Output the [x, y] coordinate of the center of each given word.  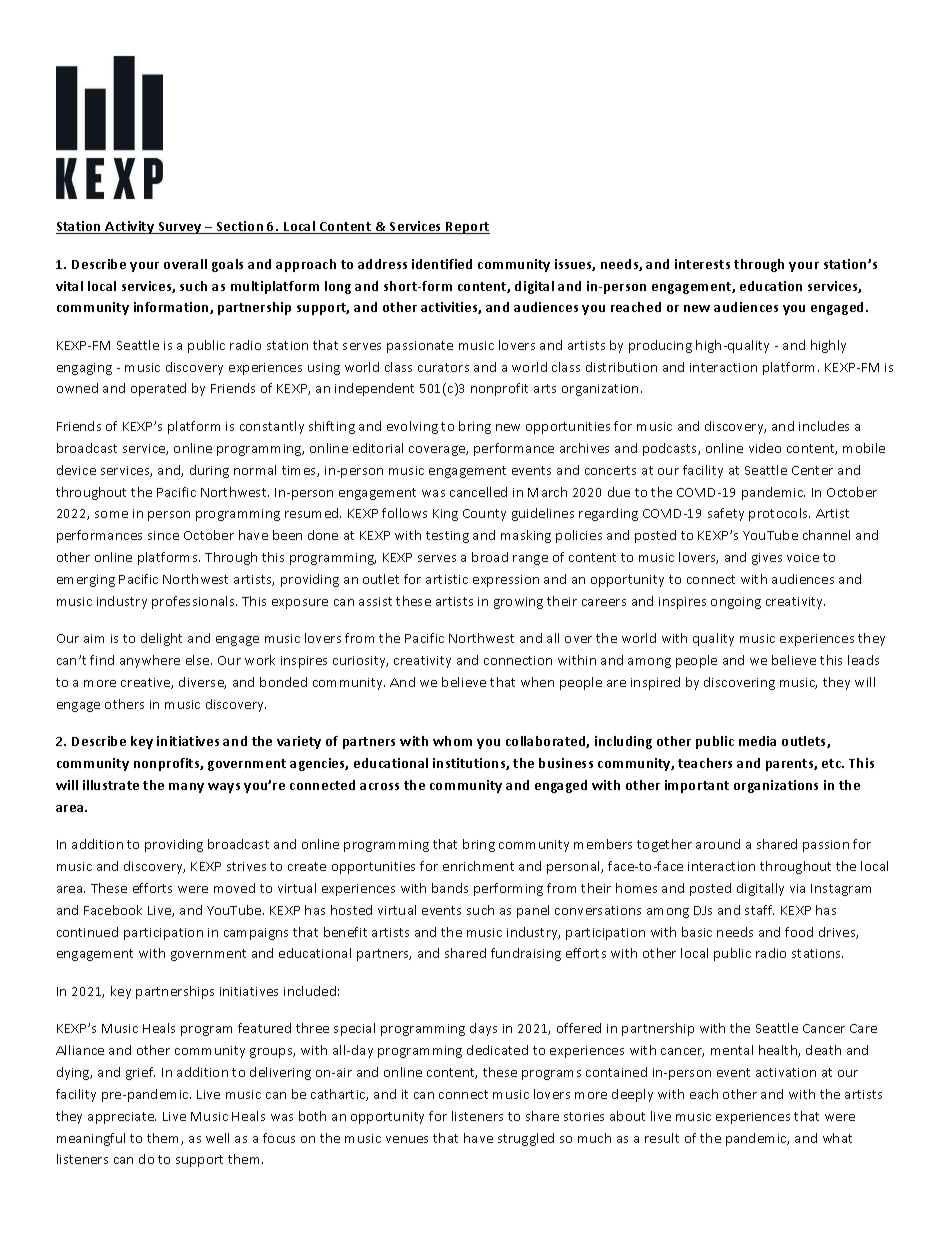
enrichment [478, 866]
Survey [180, 228]
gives [767, 559]
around [718, 844]
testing [447, 537]
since [163, 535]
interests [702, 264]
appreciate [122, 1118]
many [186, 788]
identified [442, 264]
